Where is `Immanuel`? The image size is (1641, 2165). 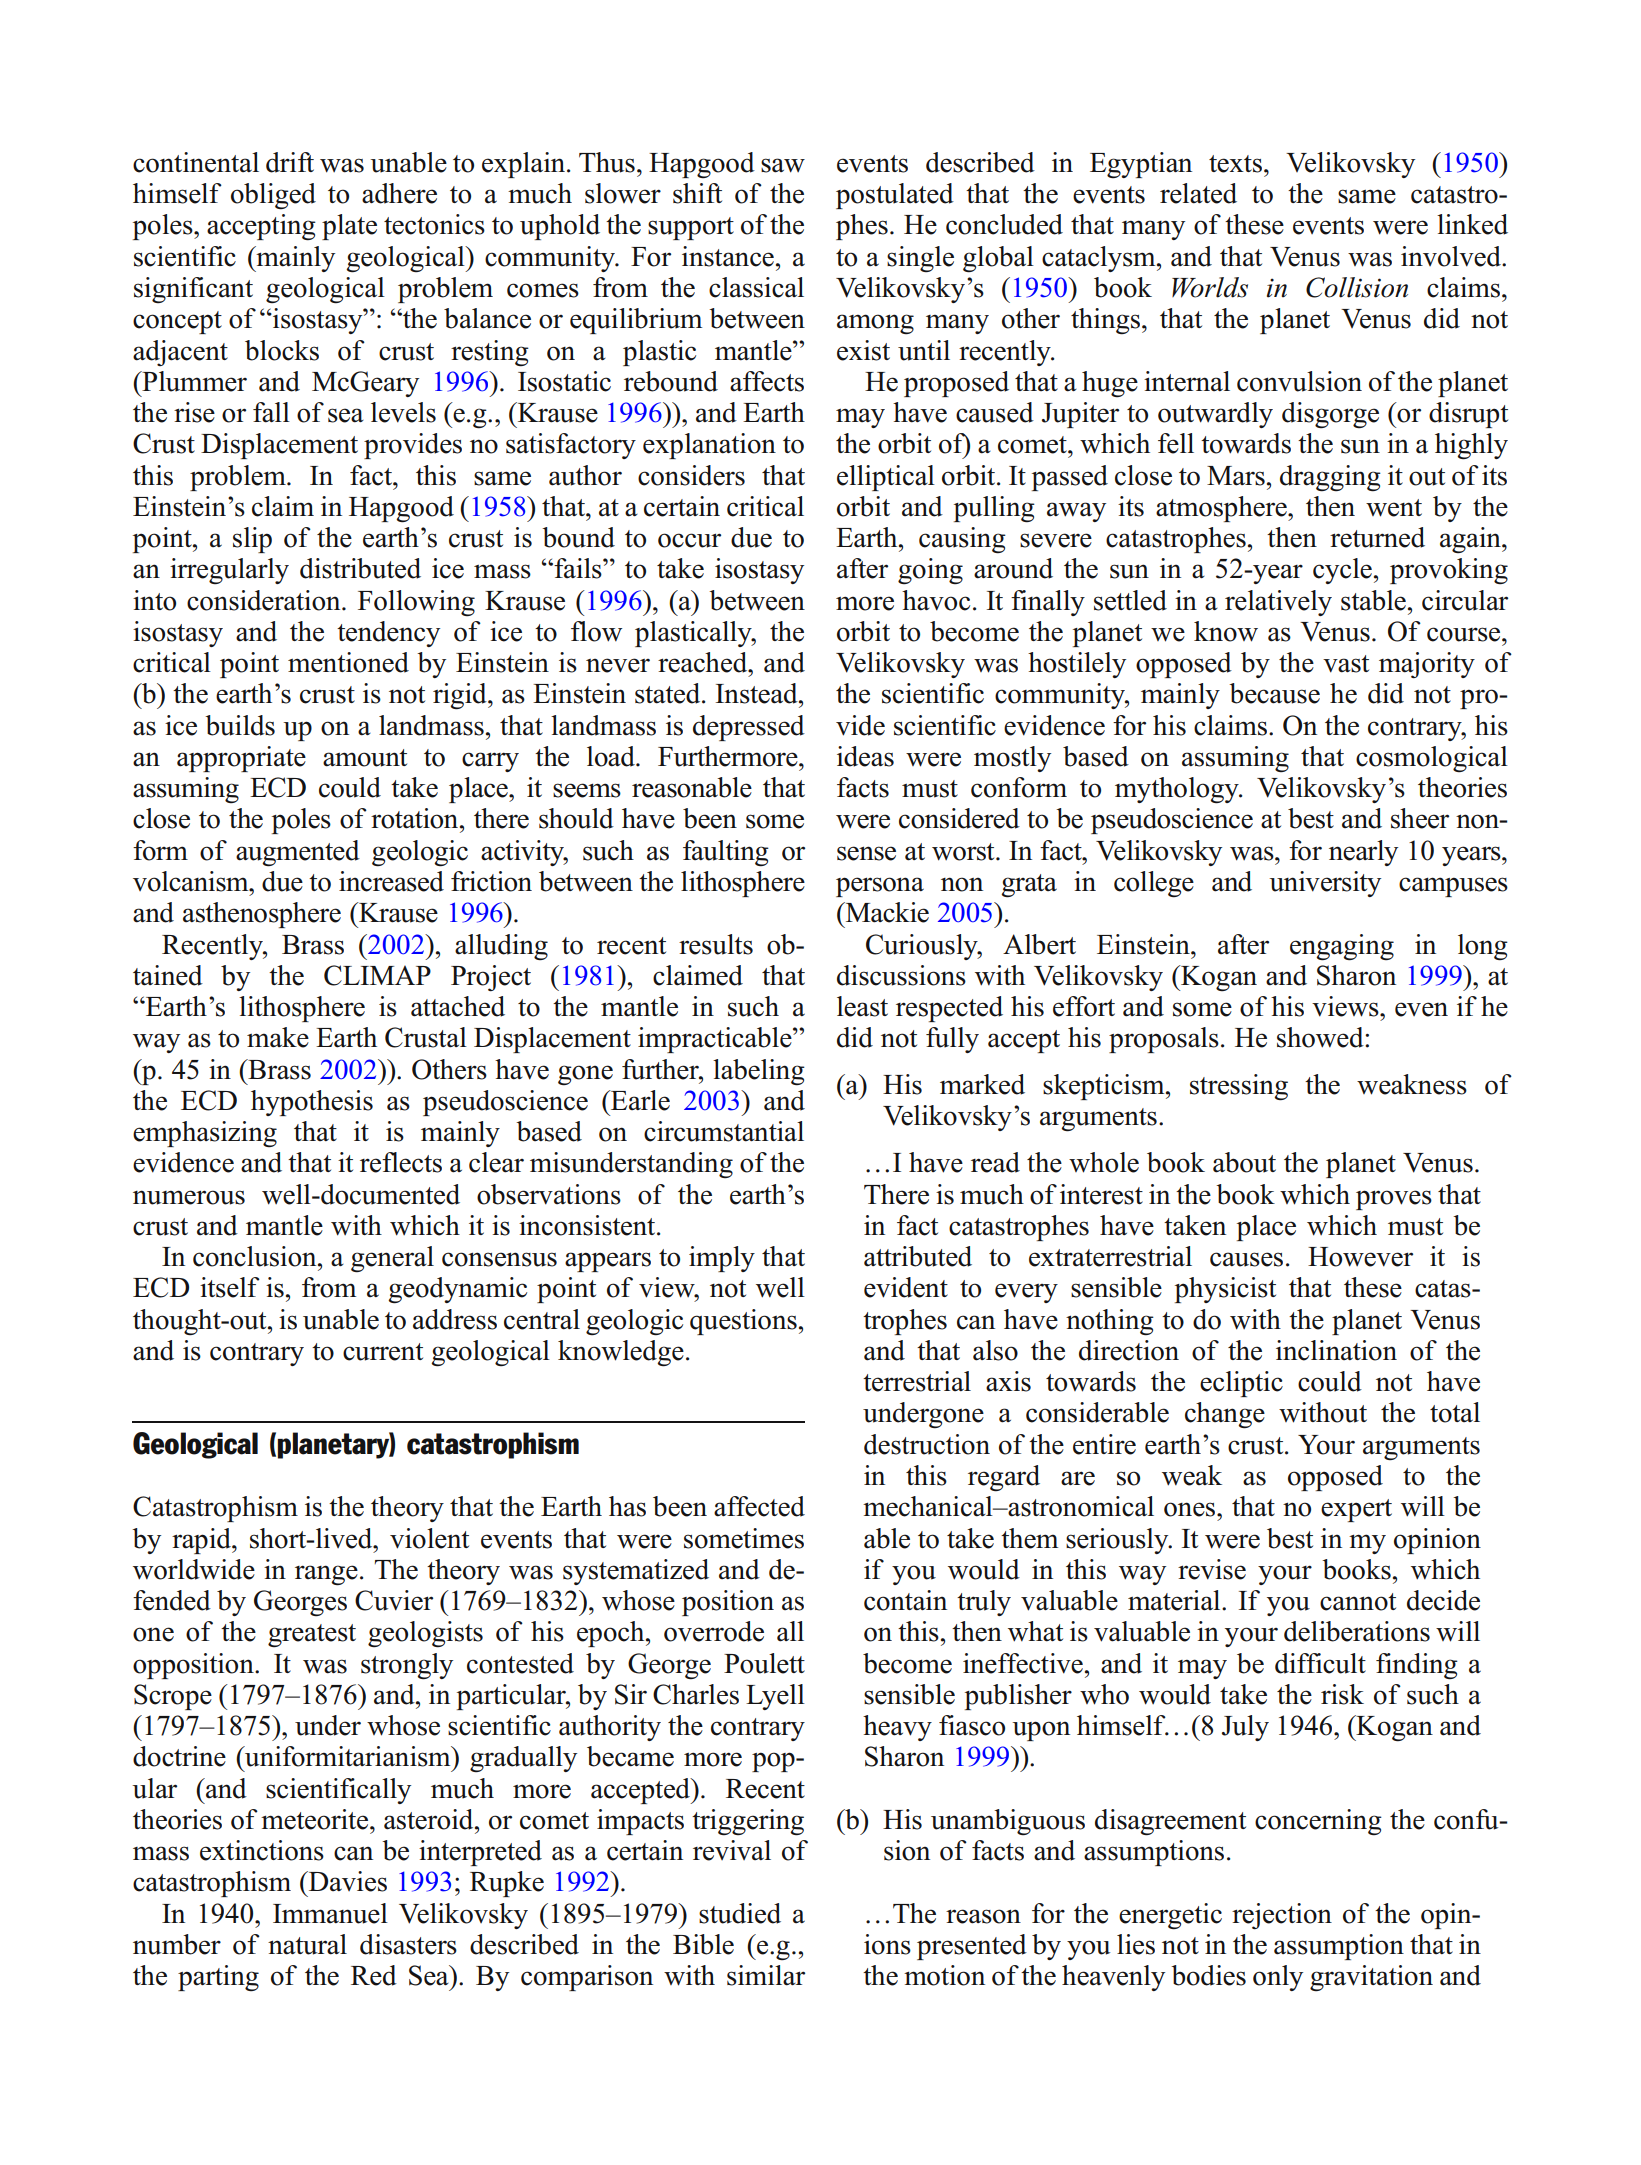
Immanuel is located at coordinates (330, 1913).
